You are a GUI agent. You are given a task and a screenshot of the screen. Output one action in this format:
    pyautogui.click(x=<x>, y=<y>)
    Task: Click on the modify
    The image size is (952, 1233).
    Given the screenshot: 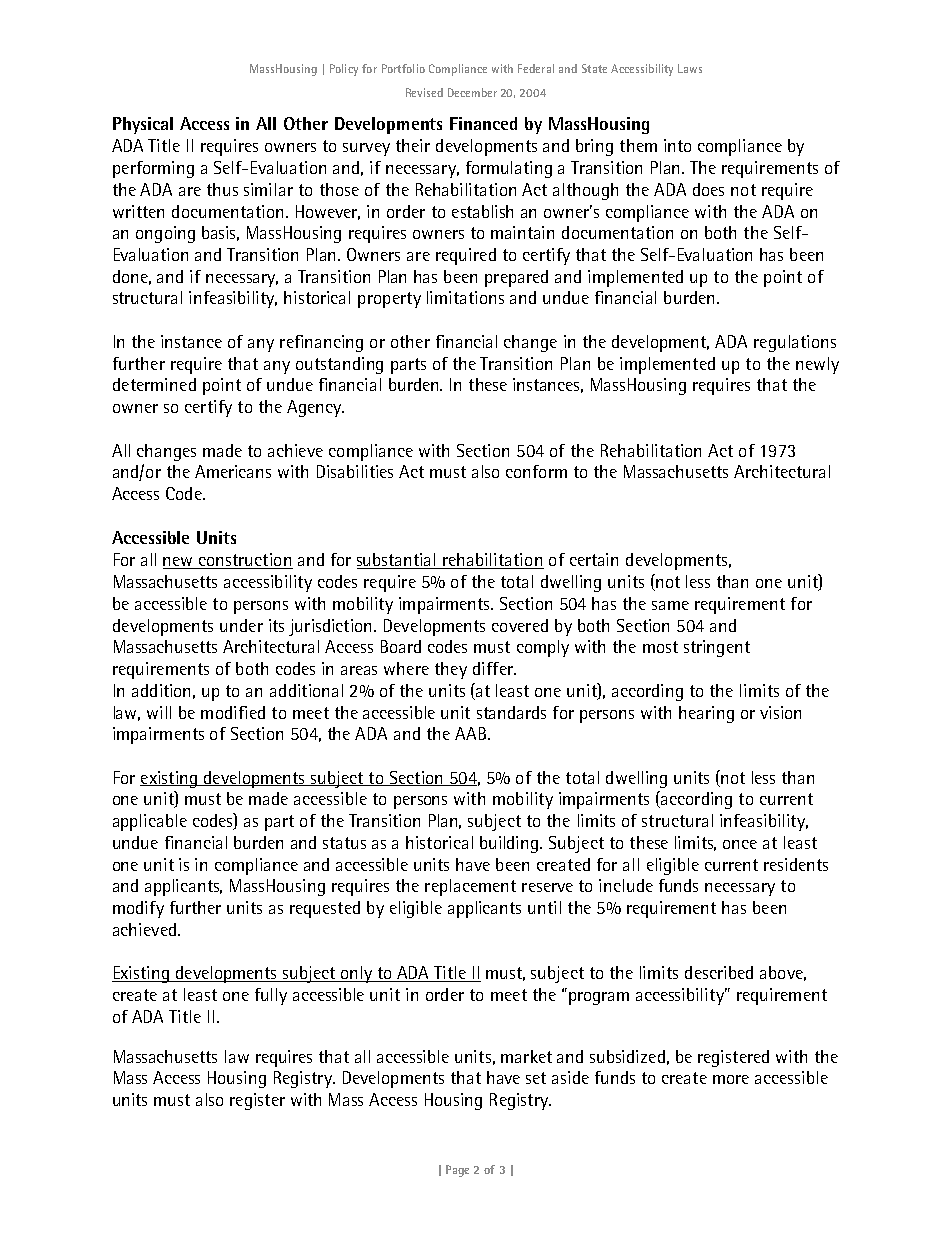 What is the action you would take?
    pyautogui.click(x=138, y=909)
